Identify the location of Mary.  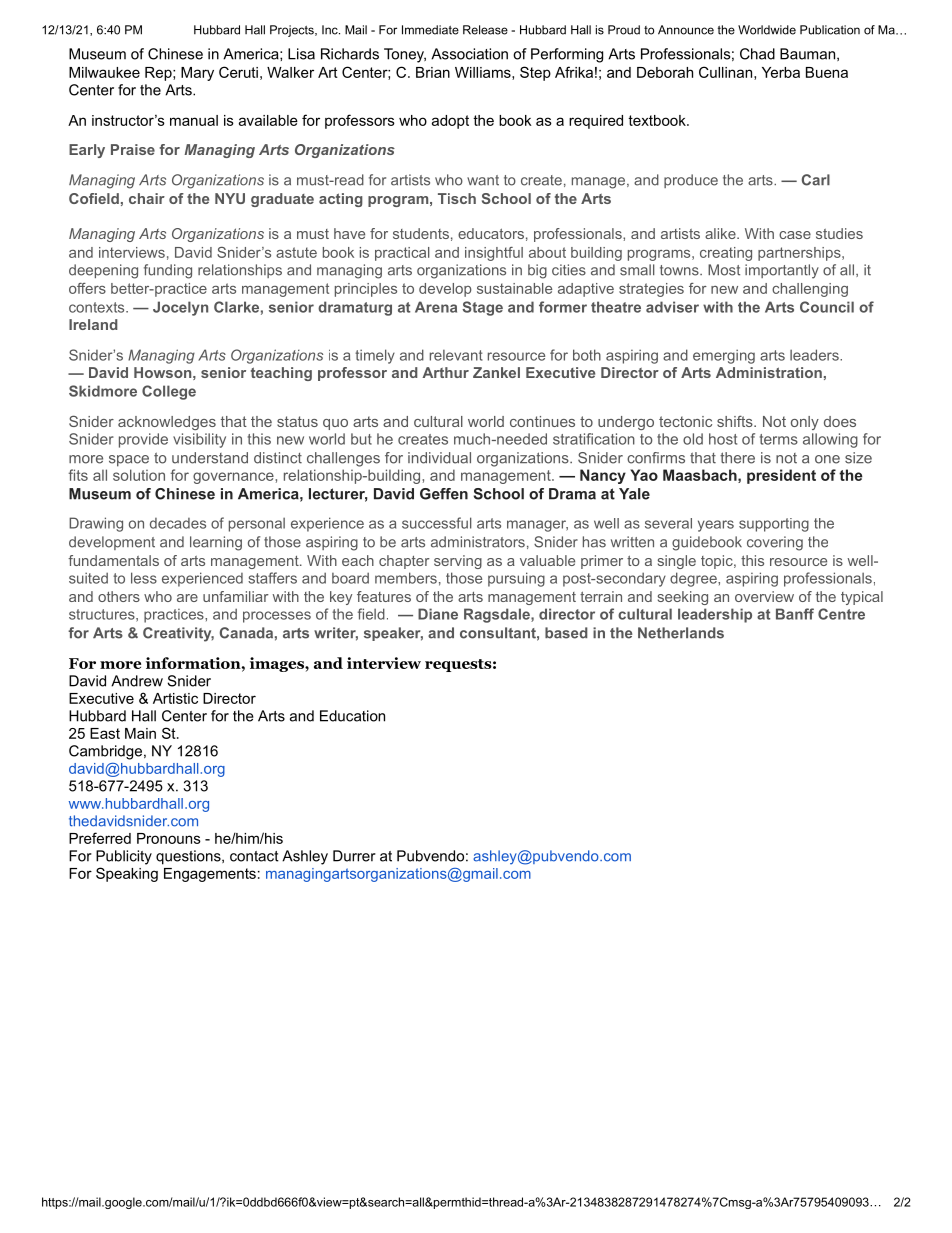
(197, 74).
